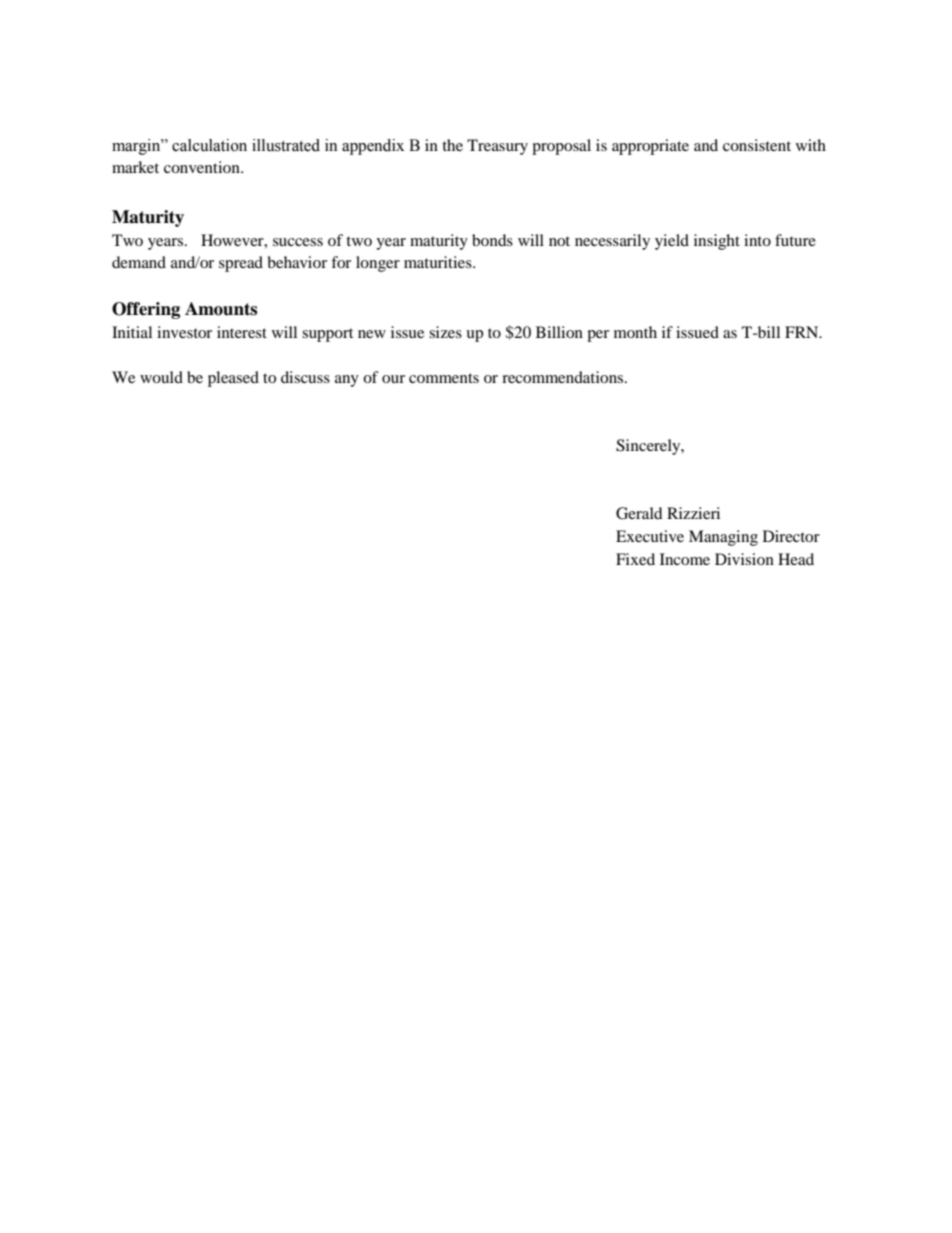 This image has height=1233, width=952. What do you see at coordinates (717, 242) in the image?
I see `insight` at bounding box center [717, 242].
